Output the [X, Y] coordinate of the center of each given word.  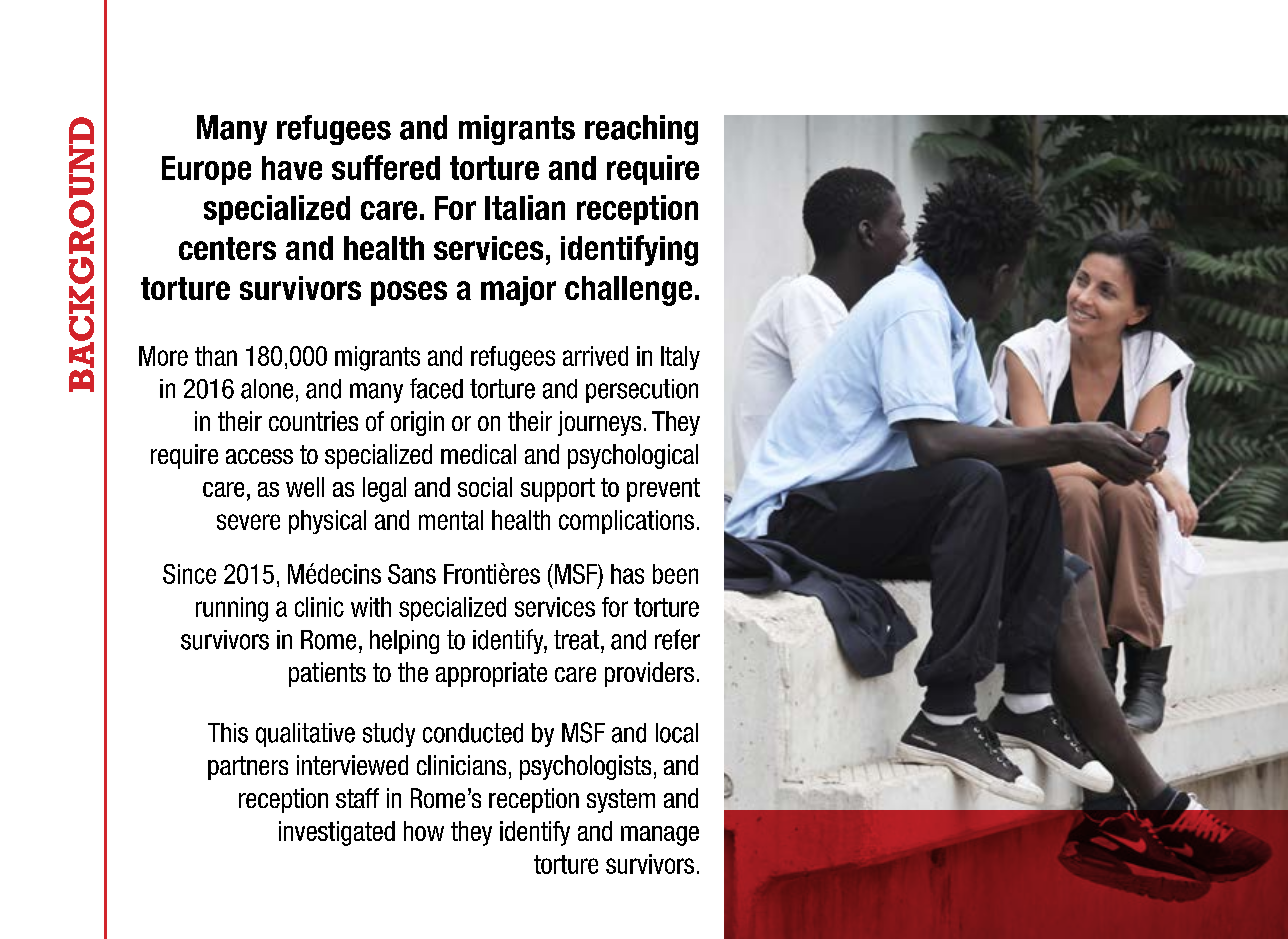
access [259, 456]
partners [248, 768]
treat [578, 640]
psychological [633, 456]
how [424, 831]
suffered [386, 167]
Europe [206, 170]
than [216, 356]
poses [409, 293]
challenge [628, 291]
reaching [641, 130]
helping [404, 642]
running [232, 609]
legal [384, 489]
